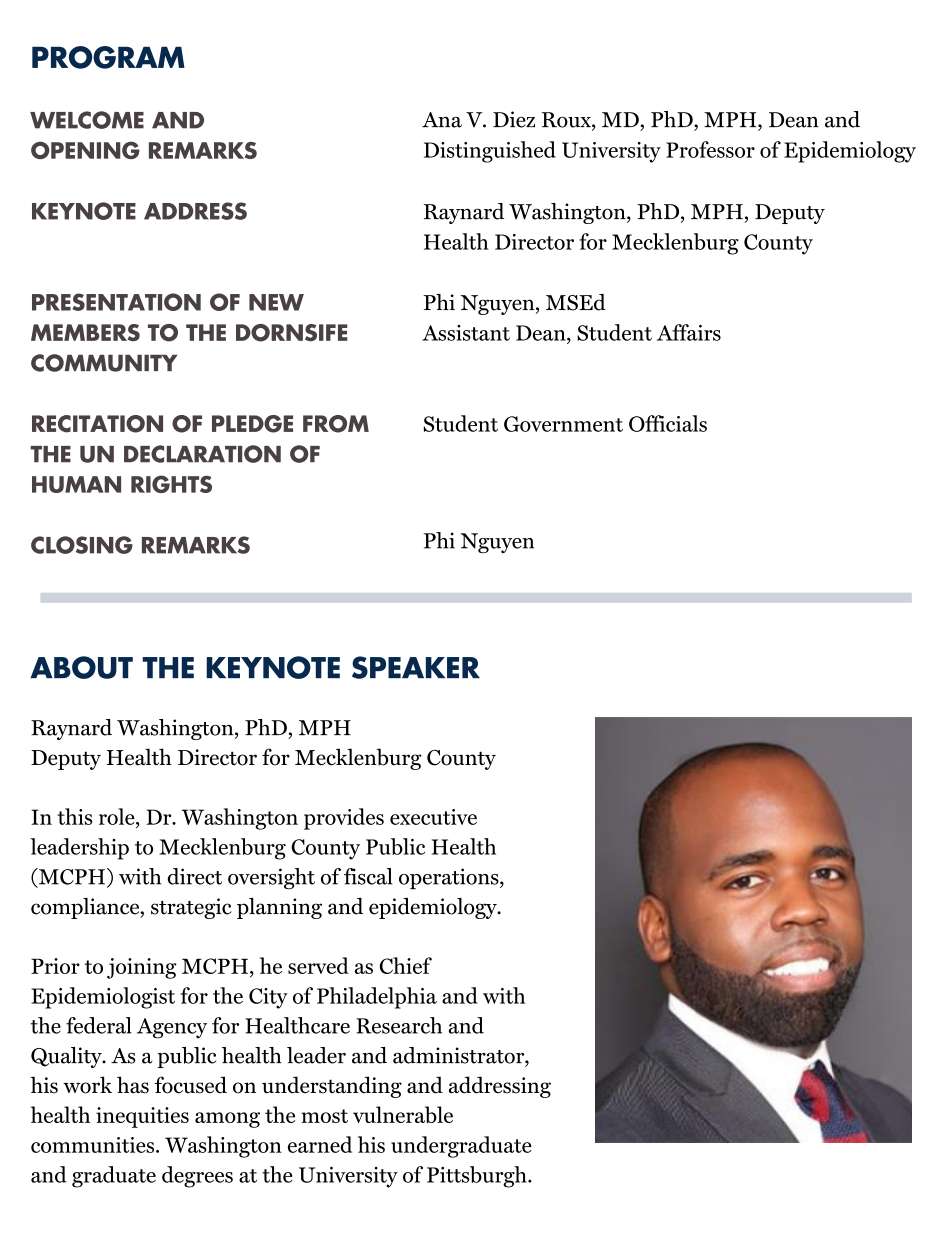 The width and height of the screenshot is (952, 1233). I want to click on ABOUT, so click(81, 667).
